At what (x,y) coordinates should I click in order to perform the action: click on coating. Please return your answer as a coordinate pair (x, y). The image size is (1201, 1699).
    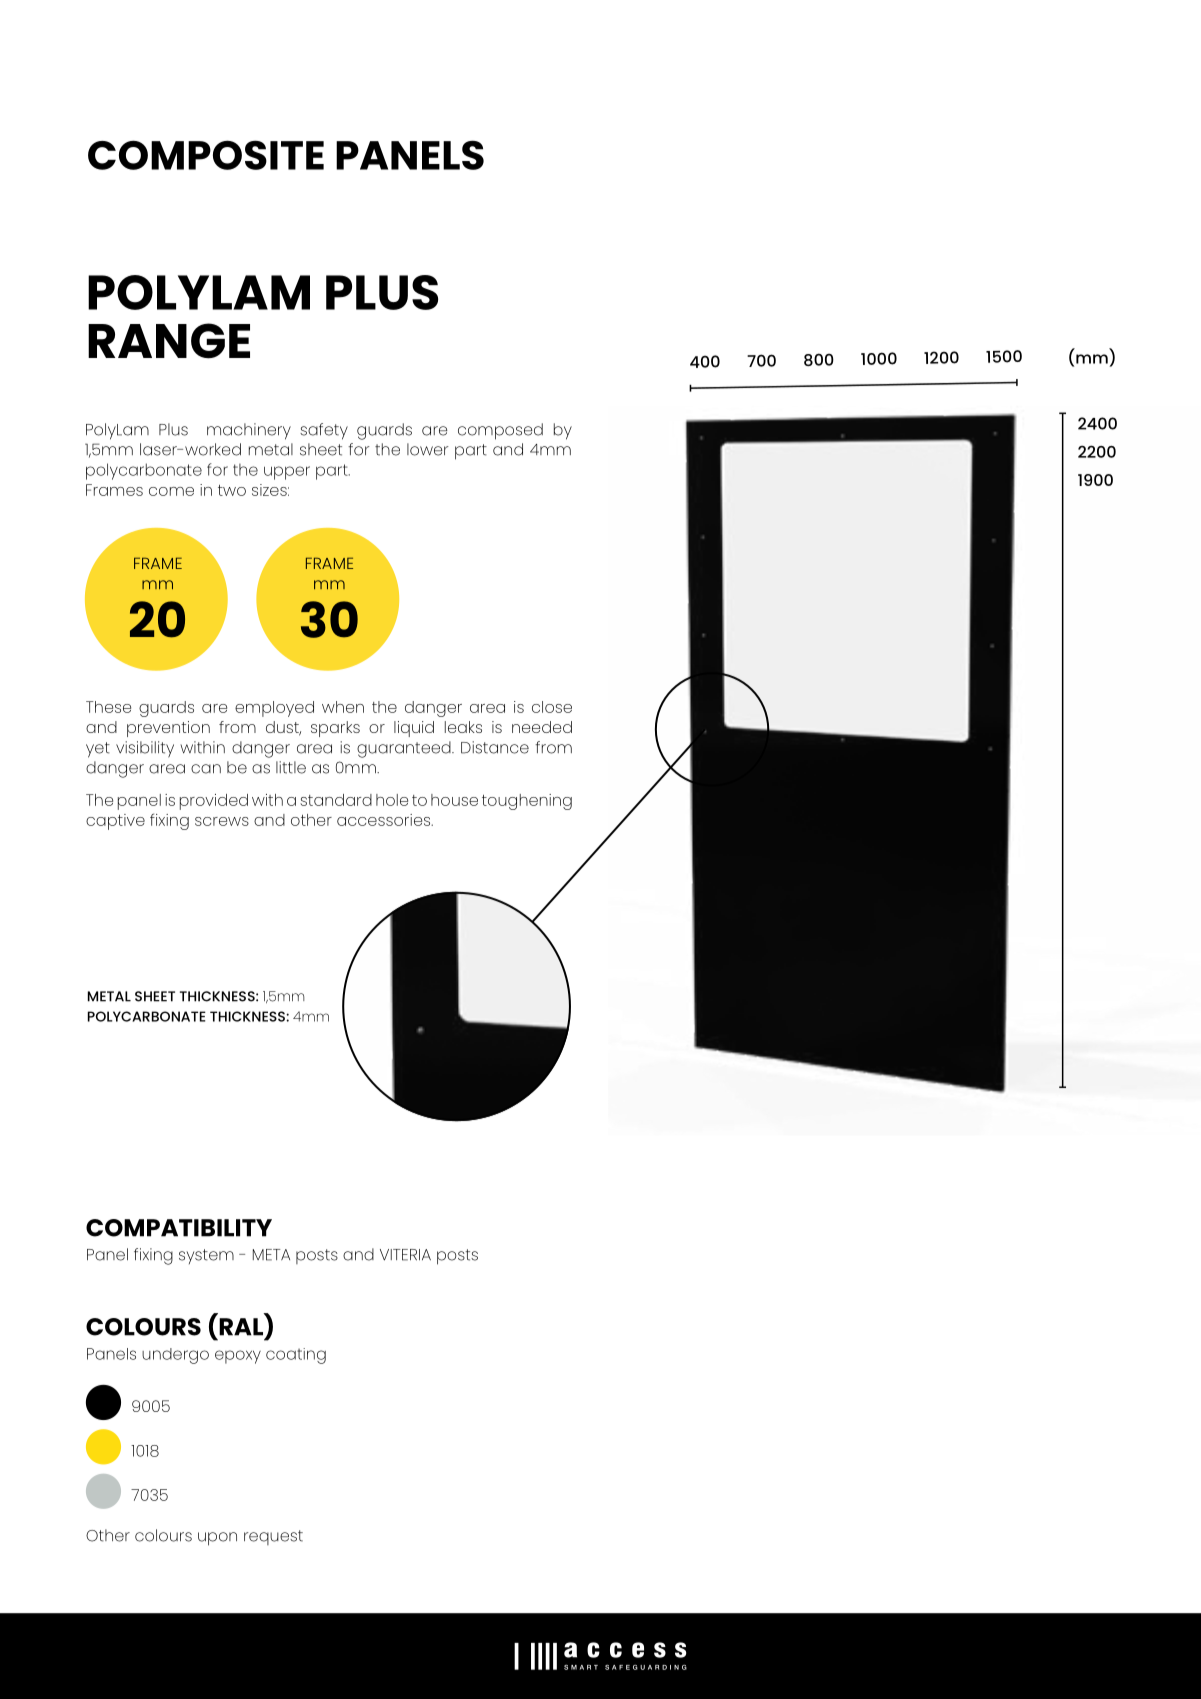
    Looking at the image, I should click on (296, 1356).
